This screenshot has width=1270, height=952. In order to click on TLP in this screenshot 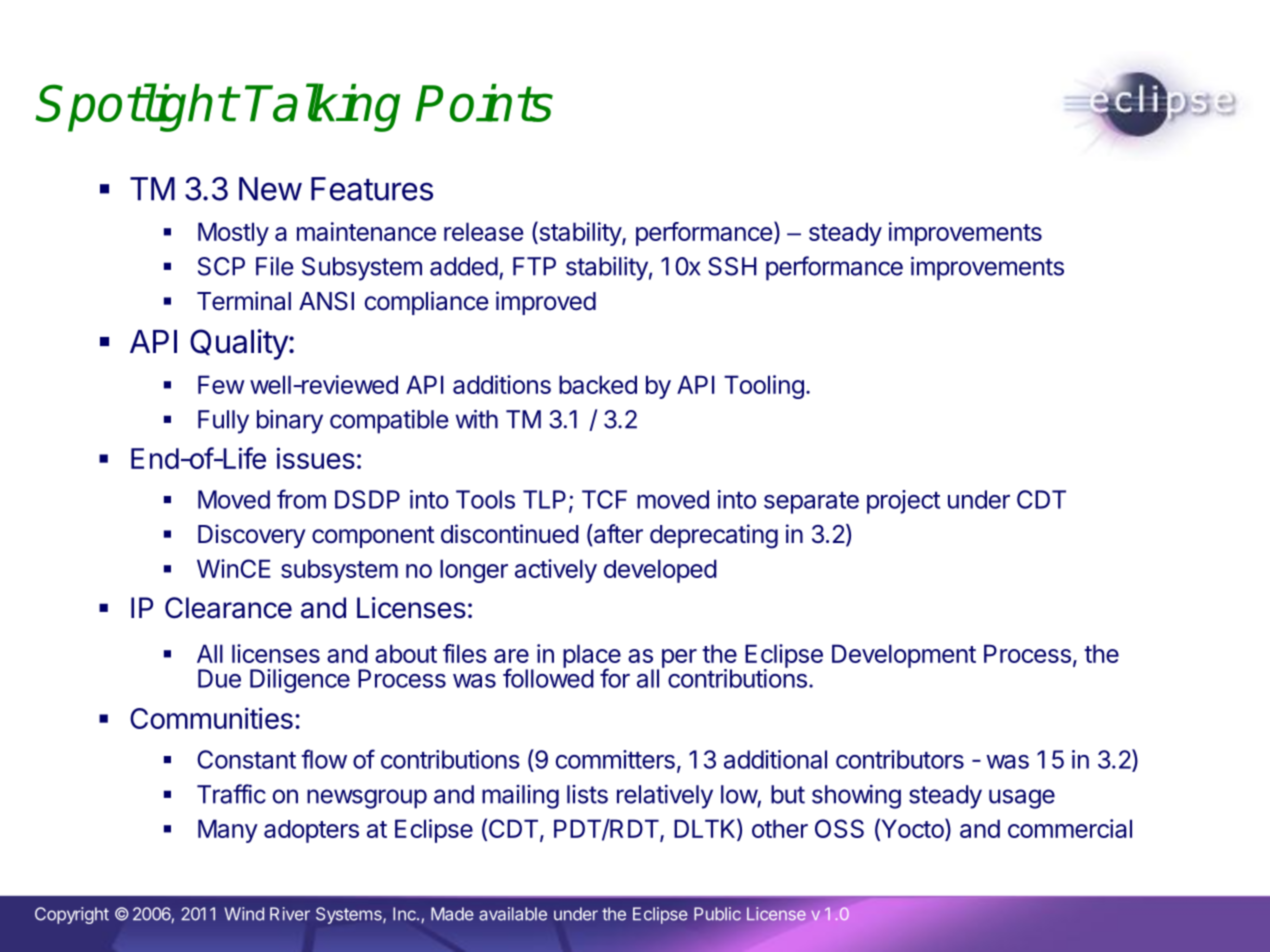, I will do `click(544, 499)`.
